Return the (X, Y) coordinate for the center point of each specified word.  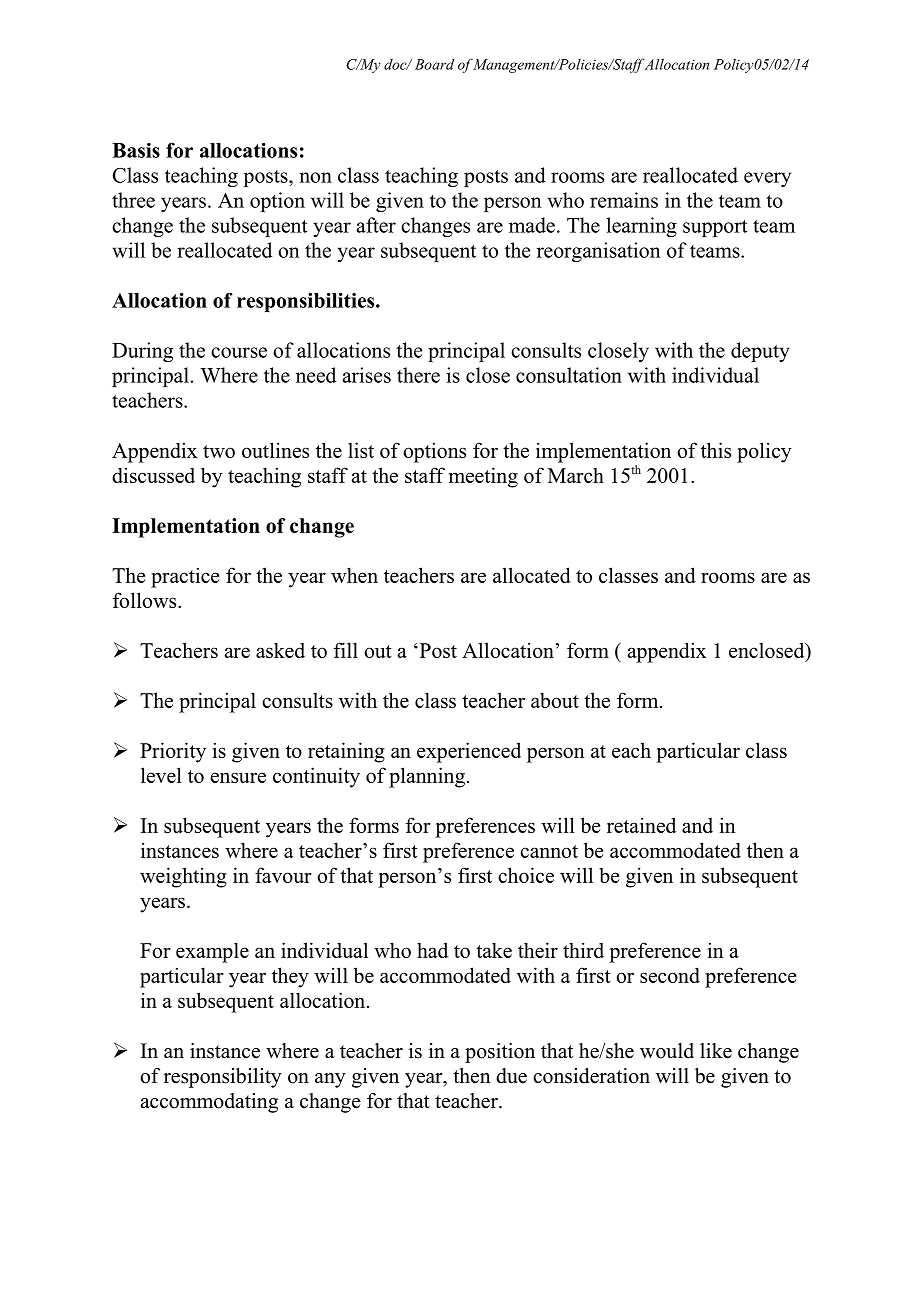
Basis (136, 150)
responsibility (223, 1078)
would (667, 1051)
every (767, 179)
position (500, 1053)
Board (434, 64)
